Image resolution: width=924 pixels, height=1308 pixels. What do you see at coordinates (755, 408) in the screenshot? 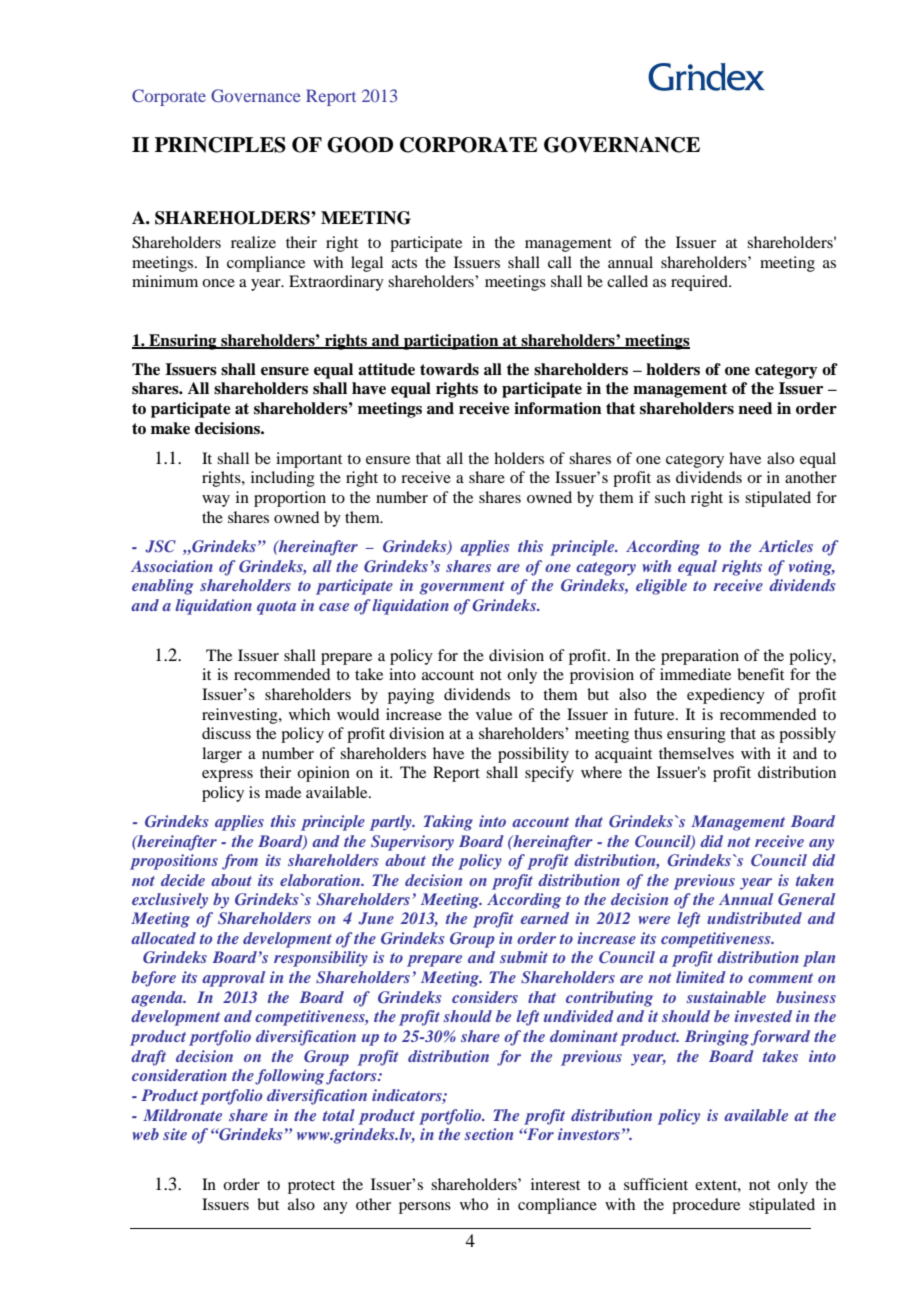
I see `need` at bounding box center [755, 408].
